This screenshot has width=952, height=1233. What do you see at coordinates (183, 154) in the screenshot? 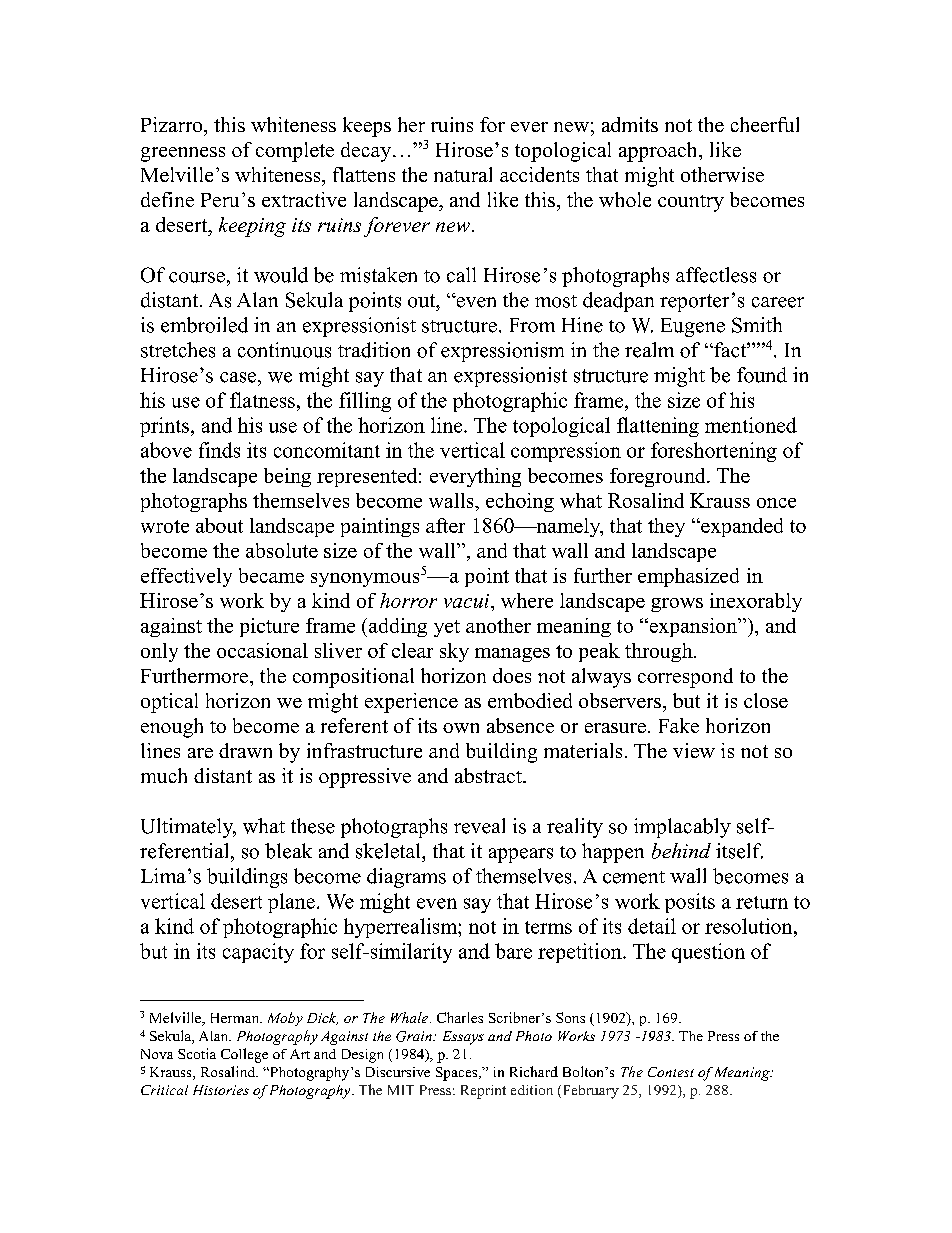
I see `greenness` at bounding box center [183, 154].
